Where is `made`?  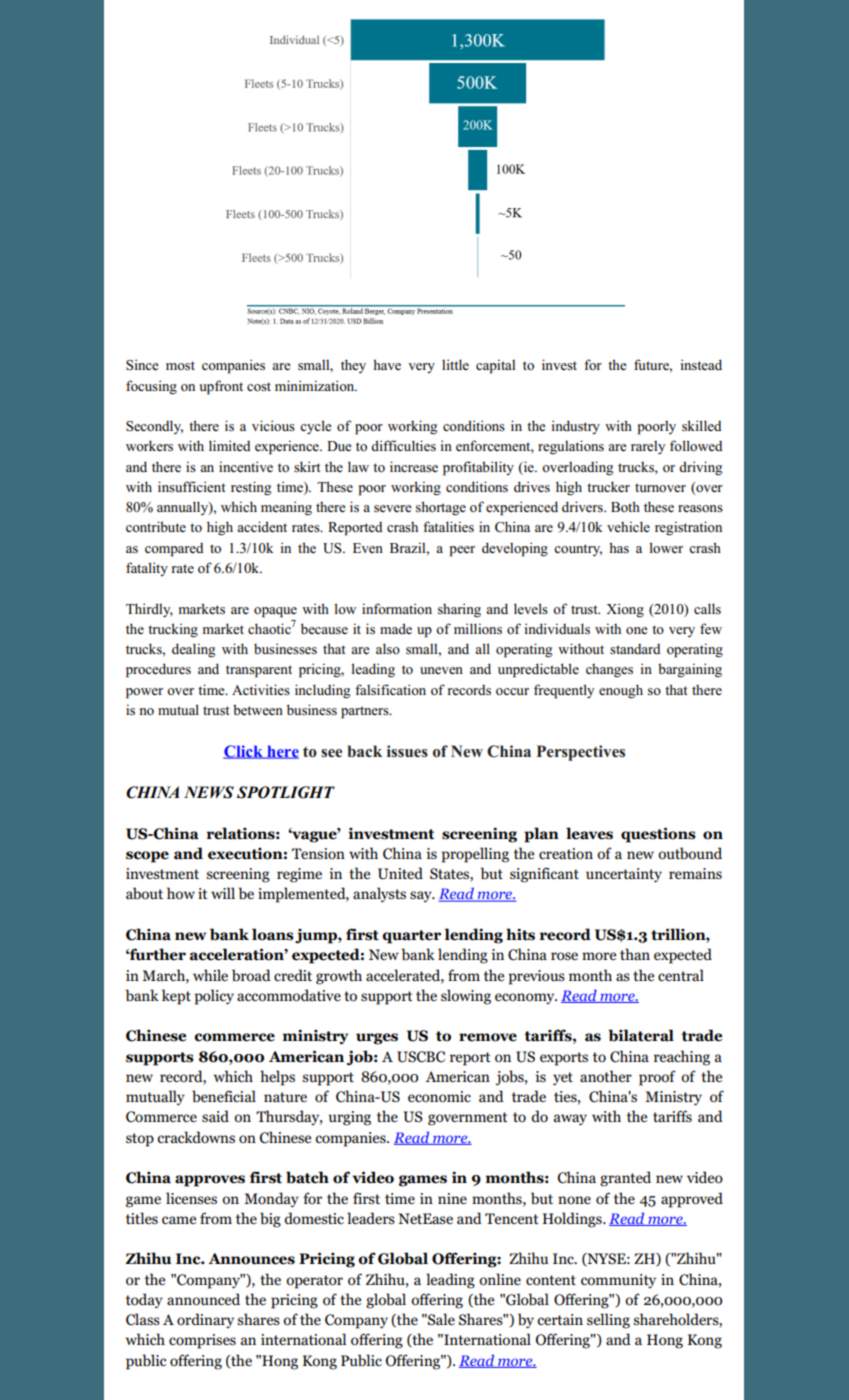 made is located at coordinates (396, 628).
